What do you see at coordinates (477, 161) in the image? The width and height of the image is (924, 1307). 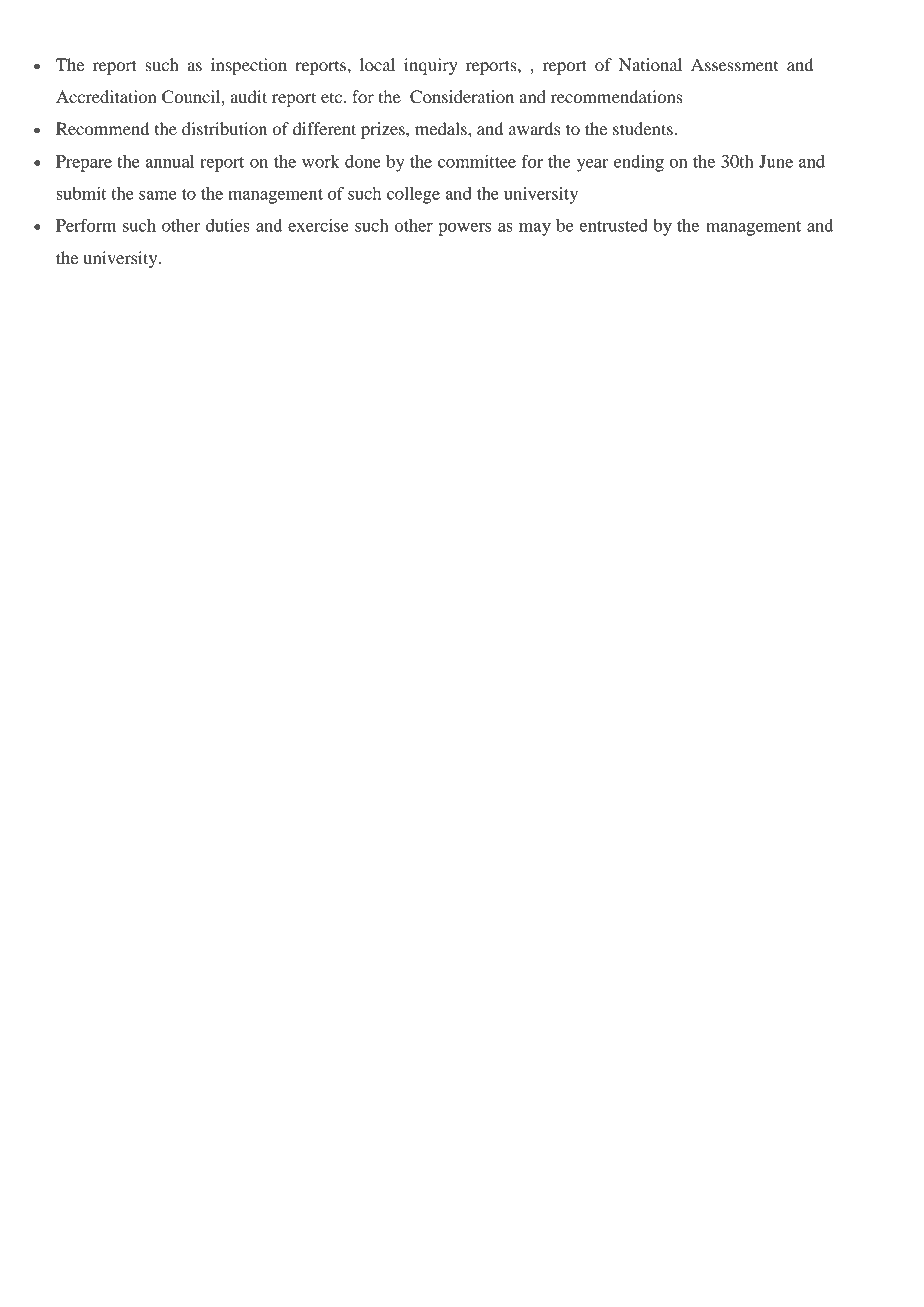 I see `committee` at bounding box center [477, 161].
